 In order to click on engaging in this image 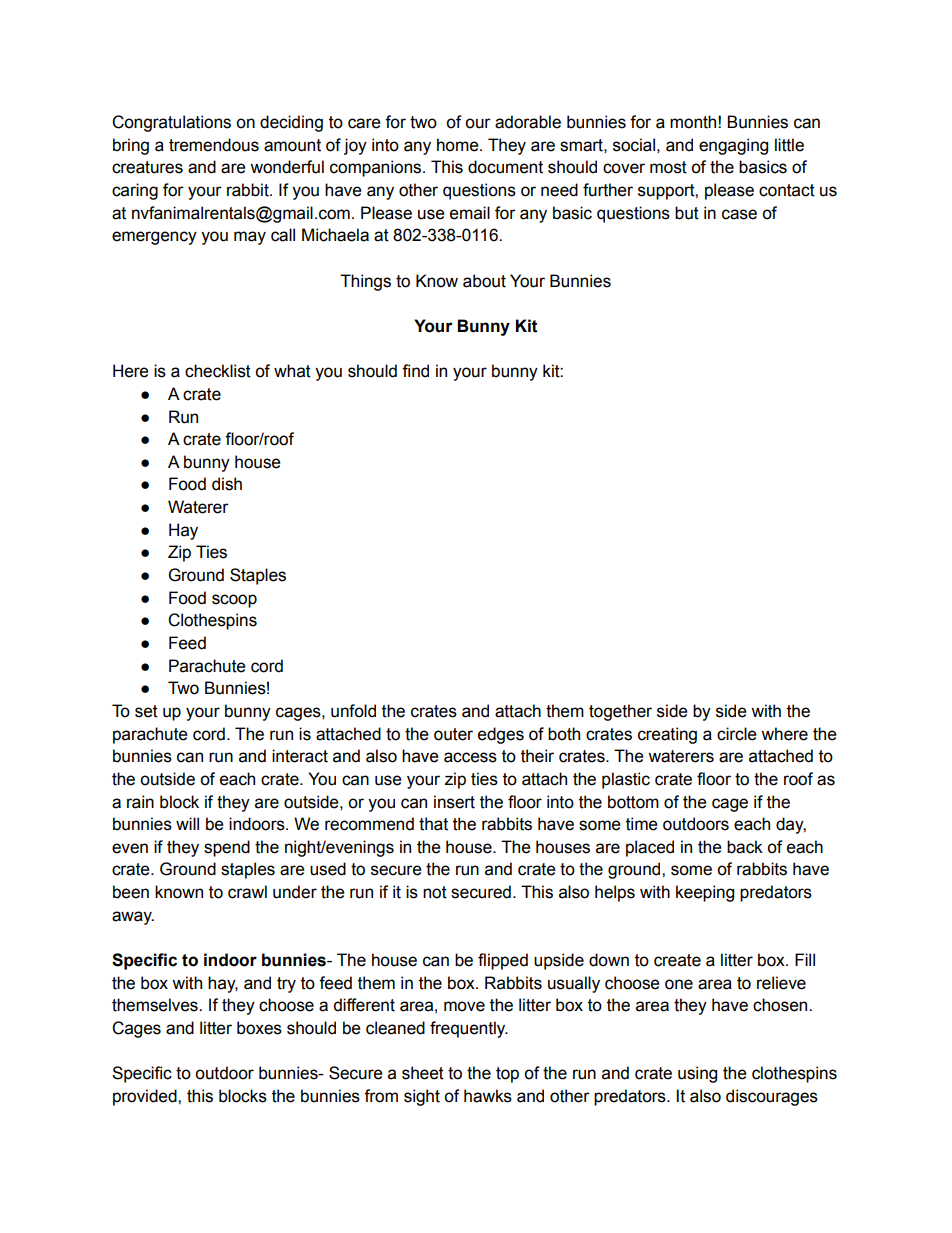, I will do `click(733, 146)`.
